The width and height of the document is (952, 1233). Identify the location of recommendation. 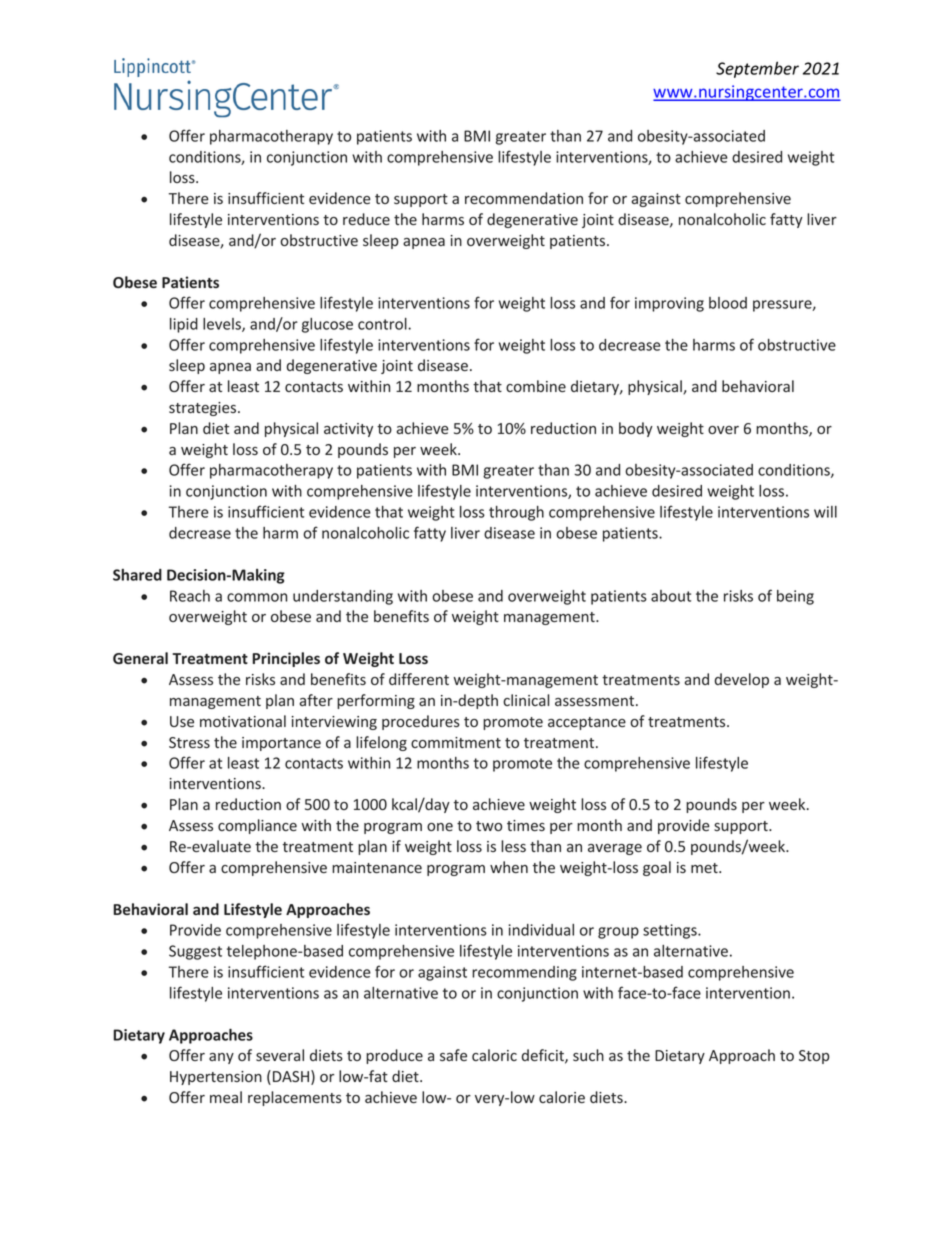
(524, 198).
